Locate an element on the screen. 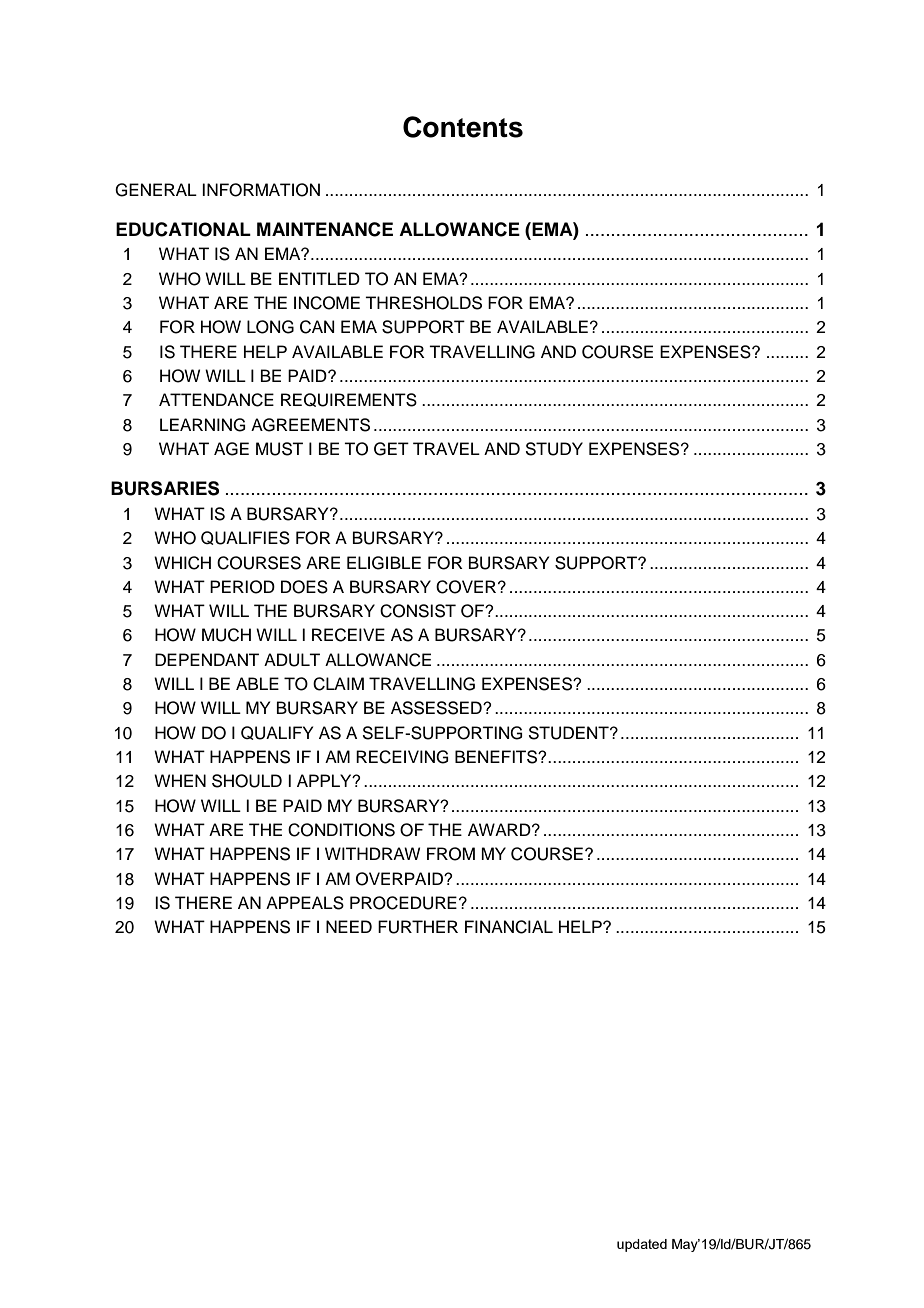 This screenshot has width=924, height=1308. Contents is located at coordinates (463, 127).
